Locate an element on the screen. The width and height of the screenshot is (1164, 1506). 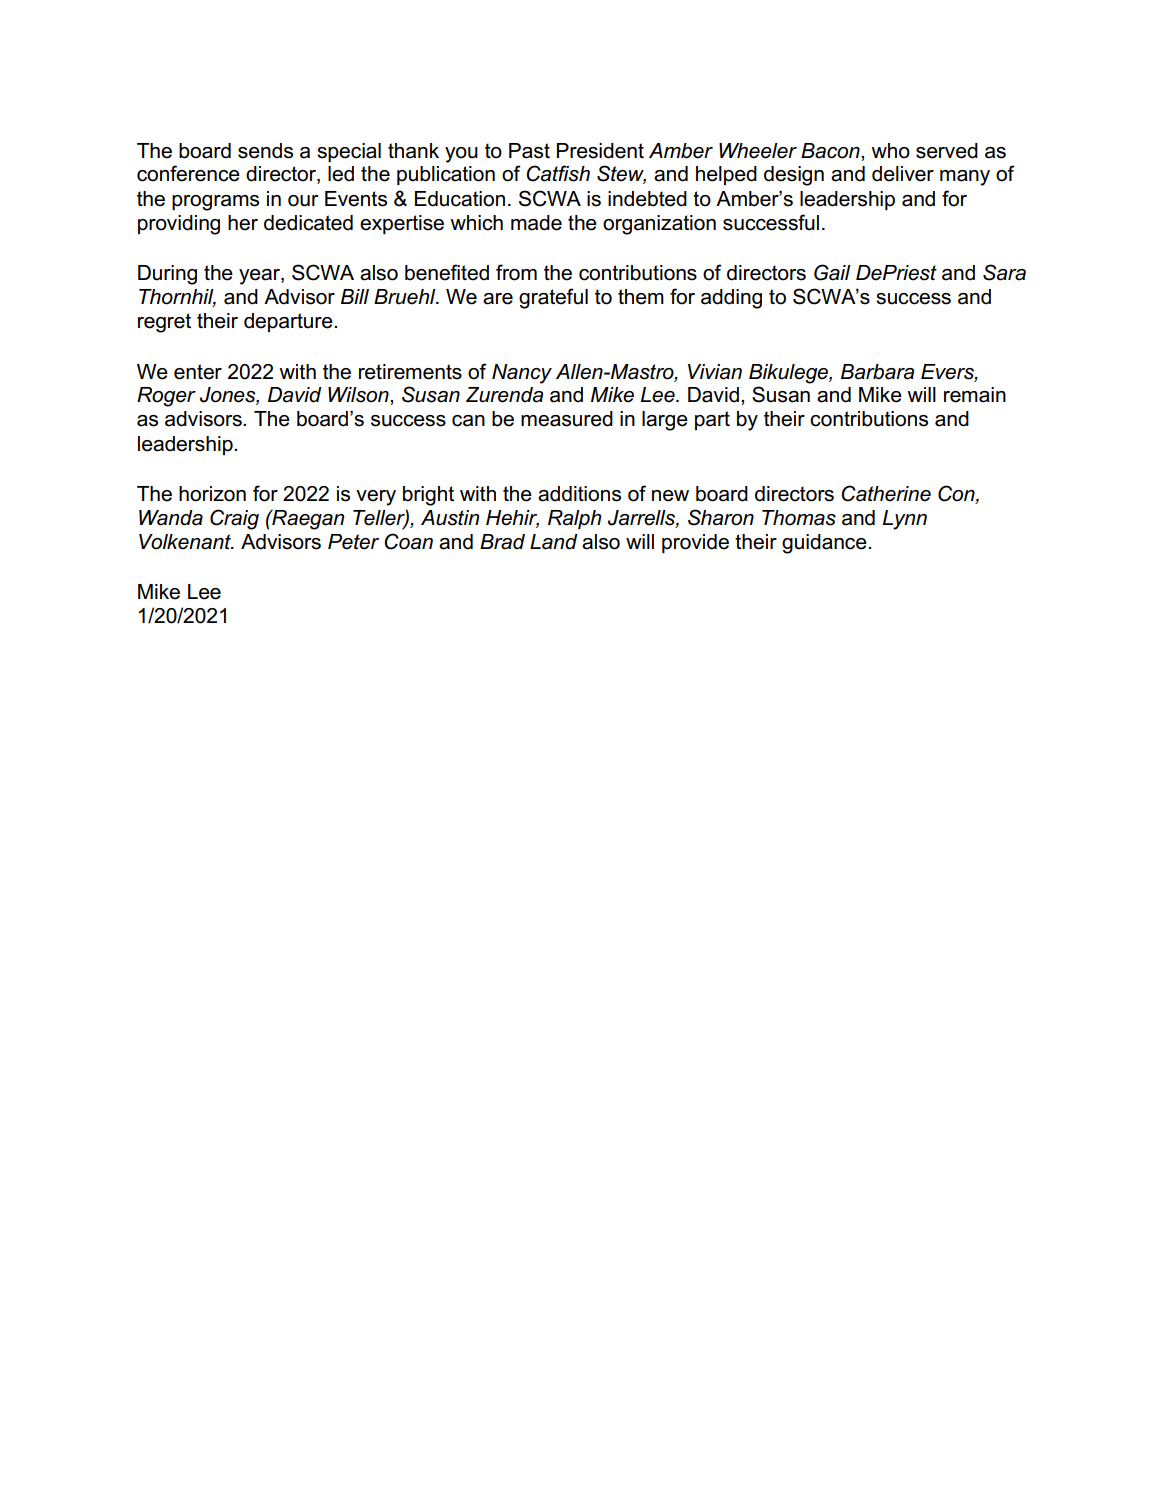
Lynn is located at coordinates (905, 520).
